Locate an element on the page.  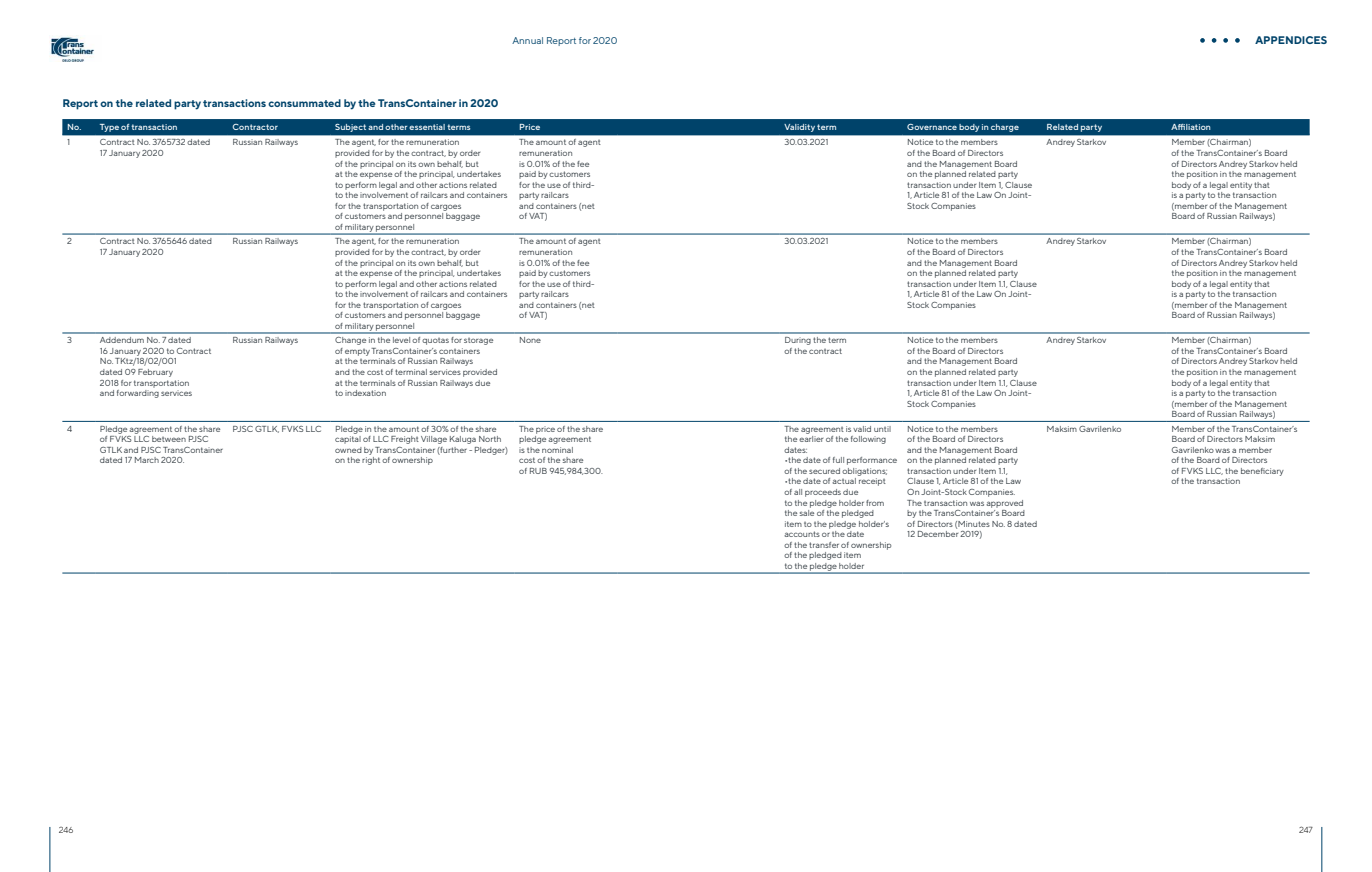
None is located at coordinates (530, 340).
